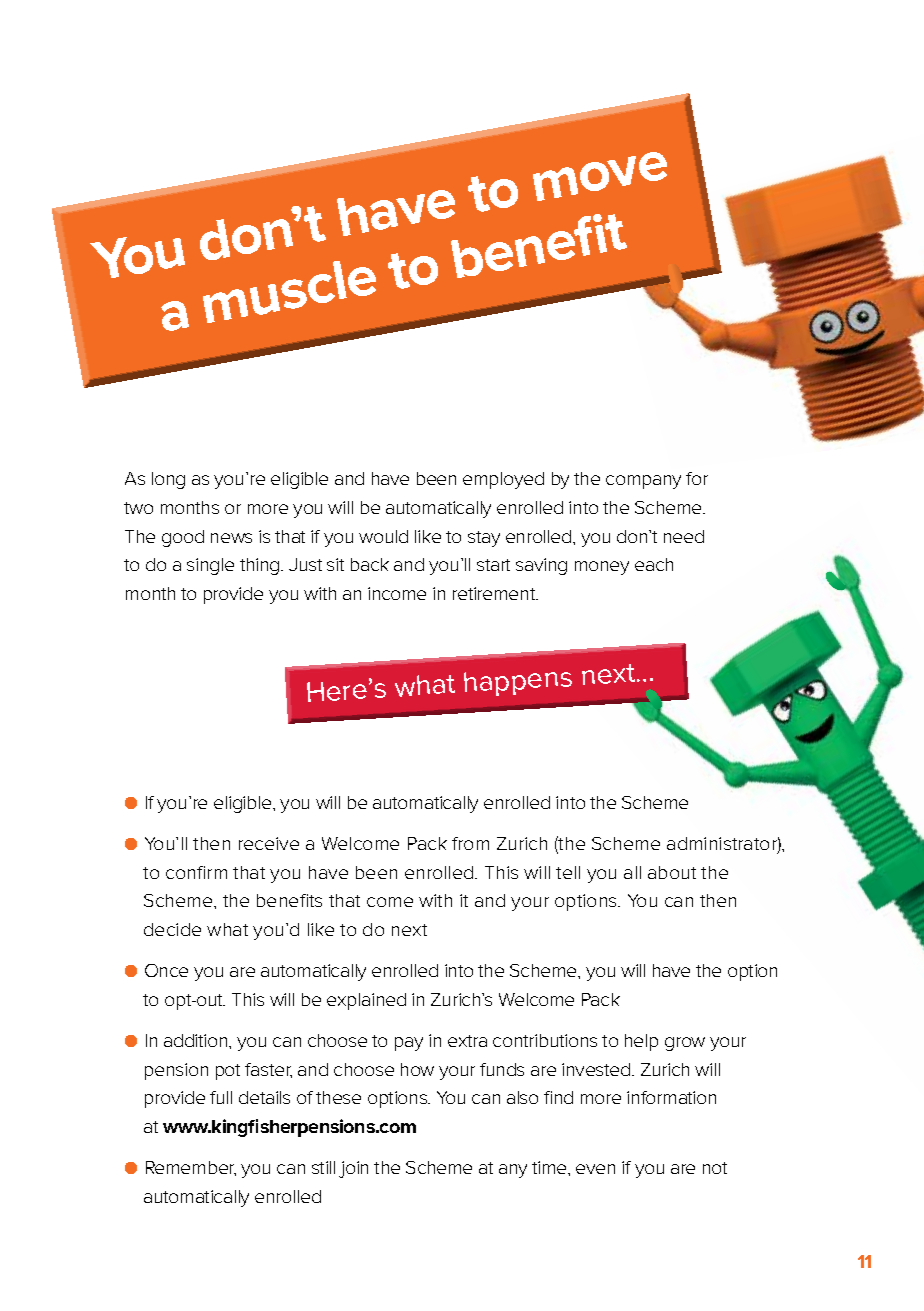 This image has width=924, height=1311. What do you see at coordinates (269, 843) in the image?
I see `receive` at bounding box center [269, 843].
